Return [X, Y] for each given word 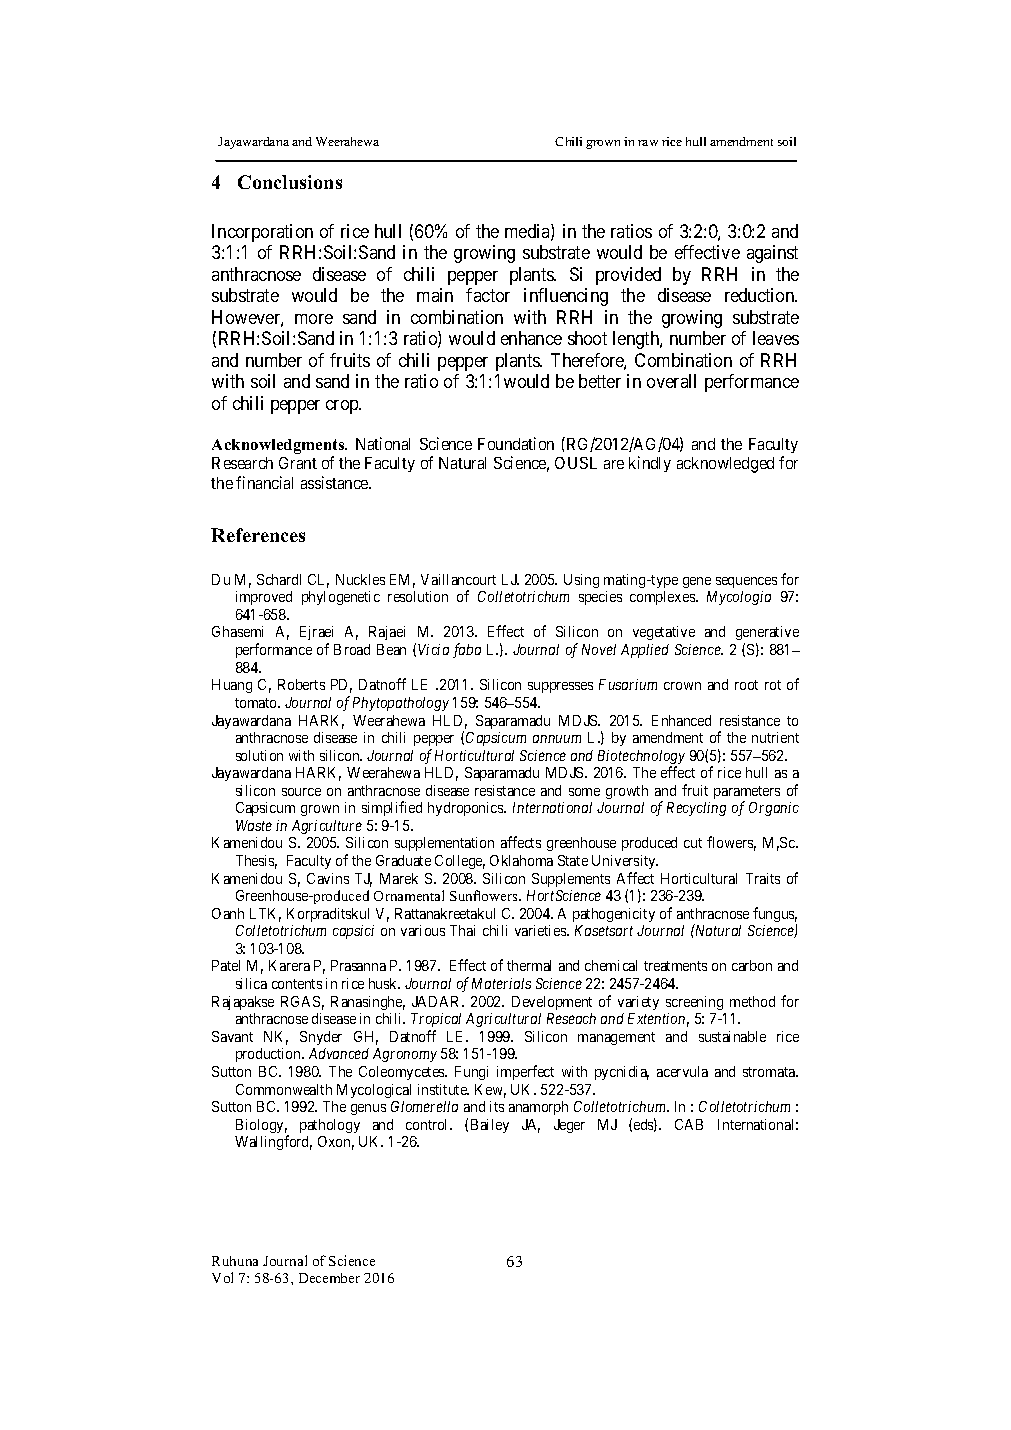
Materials [501, 983]
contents [297, 984]
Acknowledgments [279, 446]
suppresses [560, 687]
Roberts [301, 684]
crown [682, 686]
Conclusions [290, 182]
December [329, 1278]
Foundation [516, 443]
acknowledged [725, 465]
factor [488, 295]
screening [694, 1003]
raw [648, 143]
